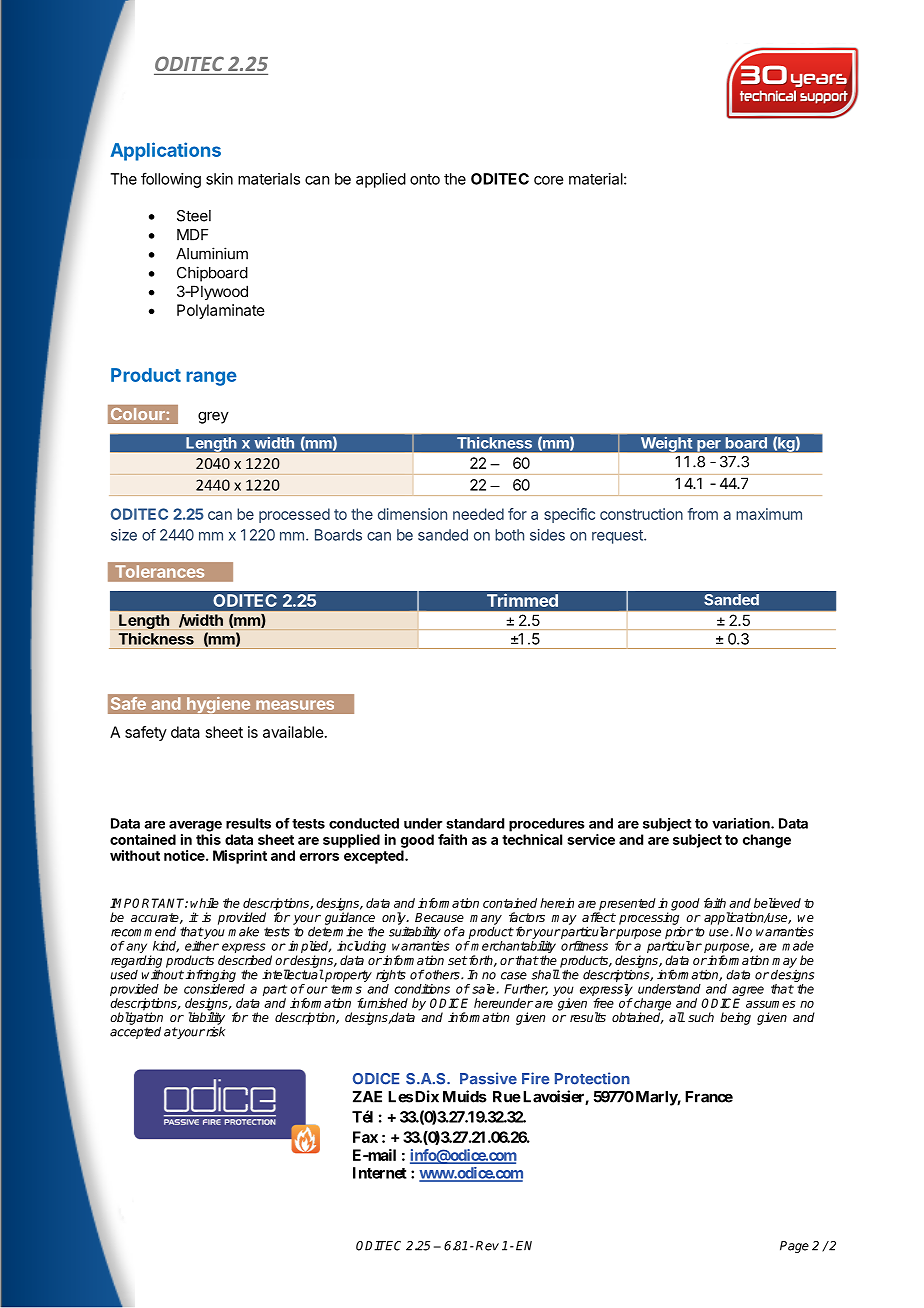 This page has width=924, height=1308. What do you see at coordinates (748, 992) in the page?
I see `agree` at bounding box center [748, 992].
